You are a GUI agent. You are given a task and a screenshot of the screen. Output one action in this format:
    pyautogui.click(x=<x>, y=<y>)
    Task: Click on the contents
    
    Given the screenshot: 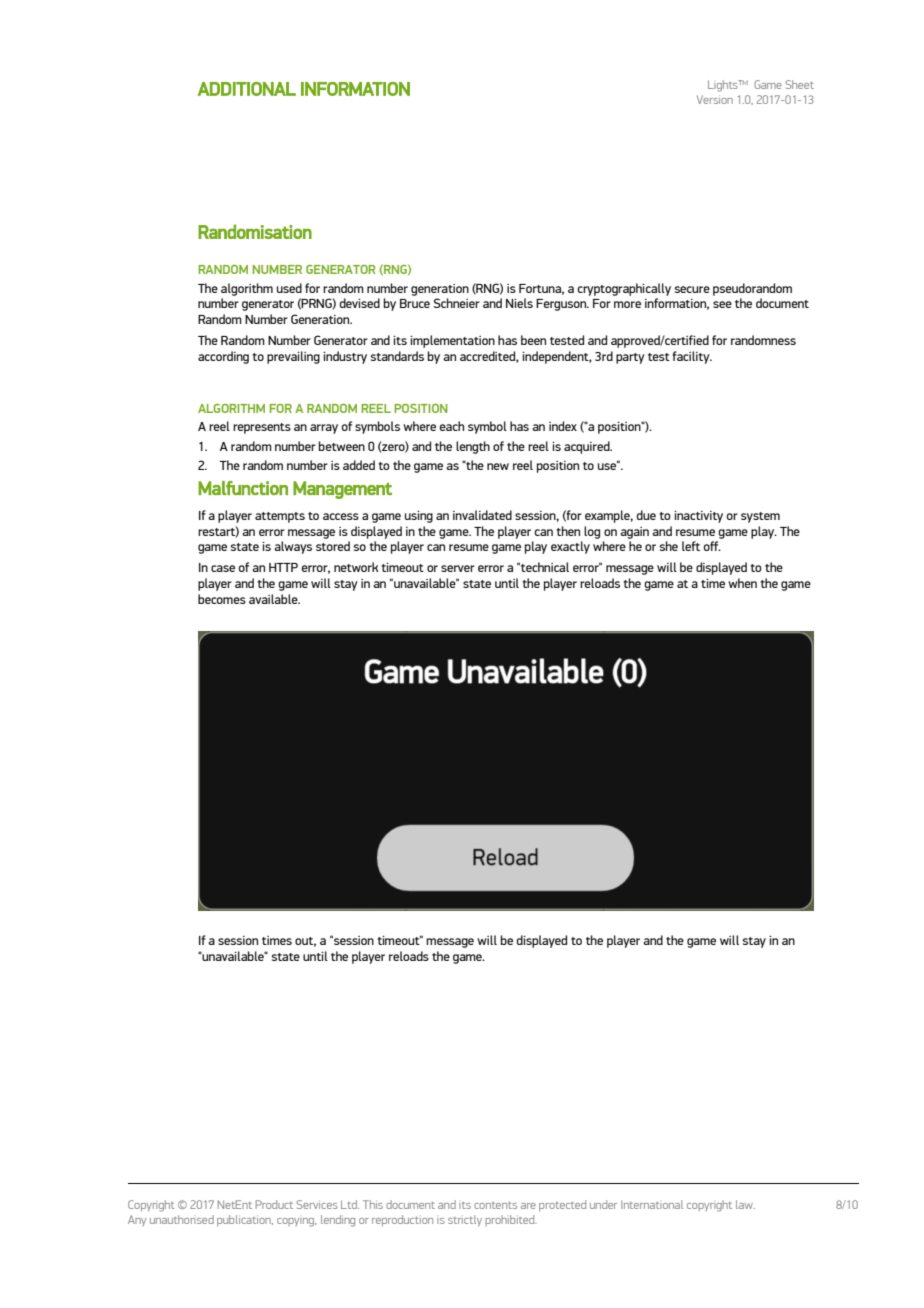 What is the action you would take?
    pyautogui.click(x=495, y=1205)
